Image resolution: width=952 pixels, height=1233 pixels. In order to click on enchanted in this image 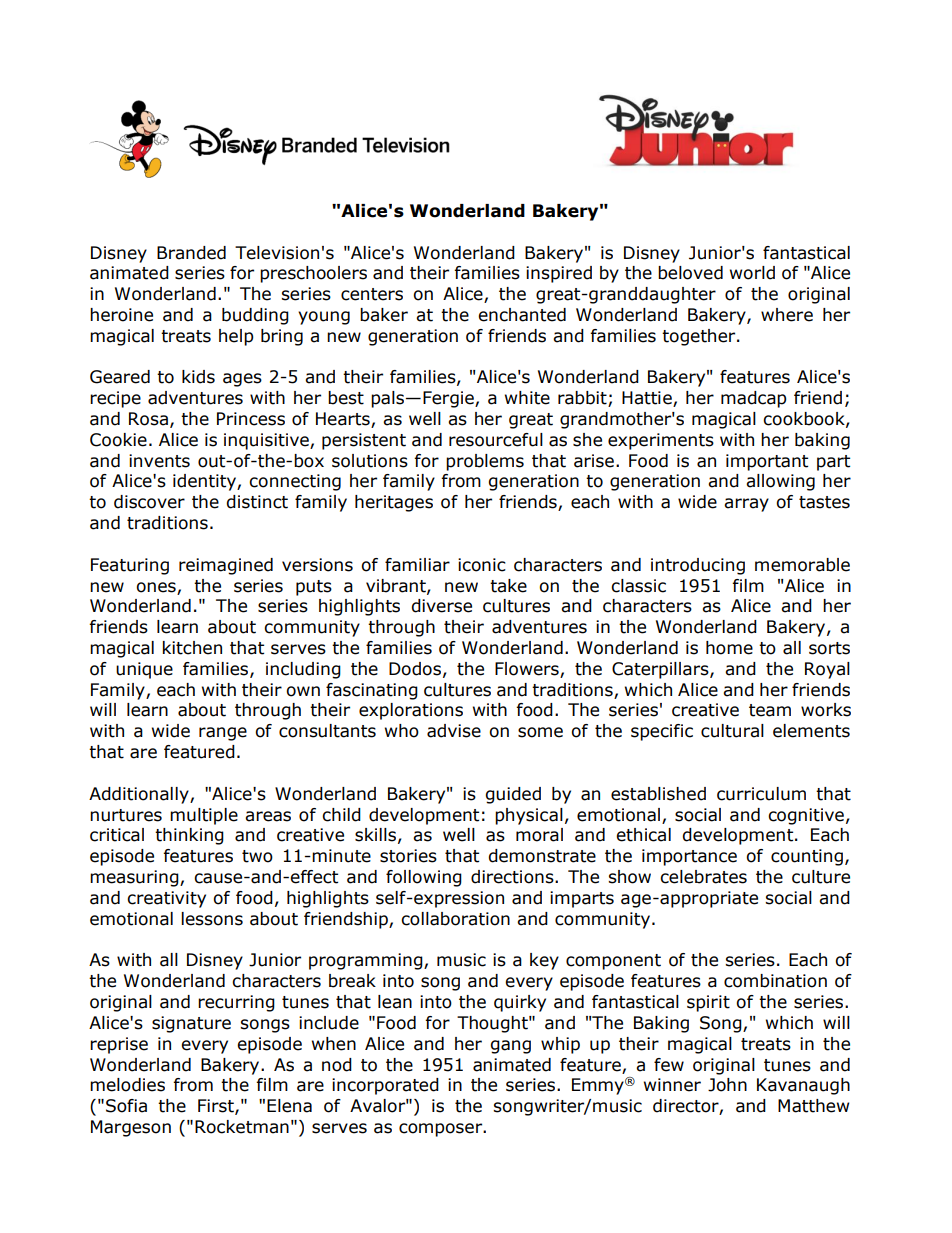, I will do `click(522, 315)`.
